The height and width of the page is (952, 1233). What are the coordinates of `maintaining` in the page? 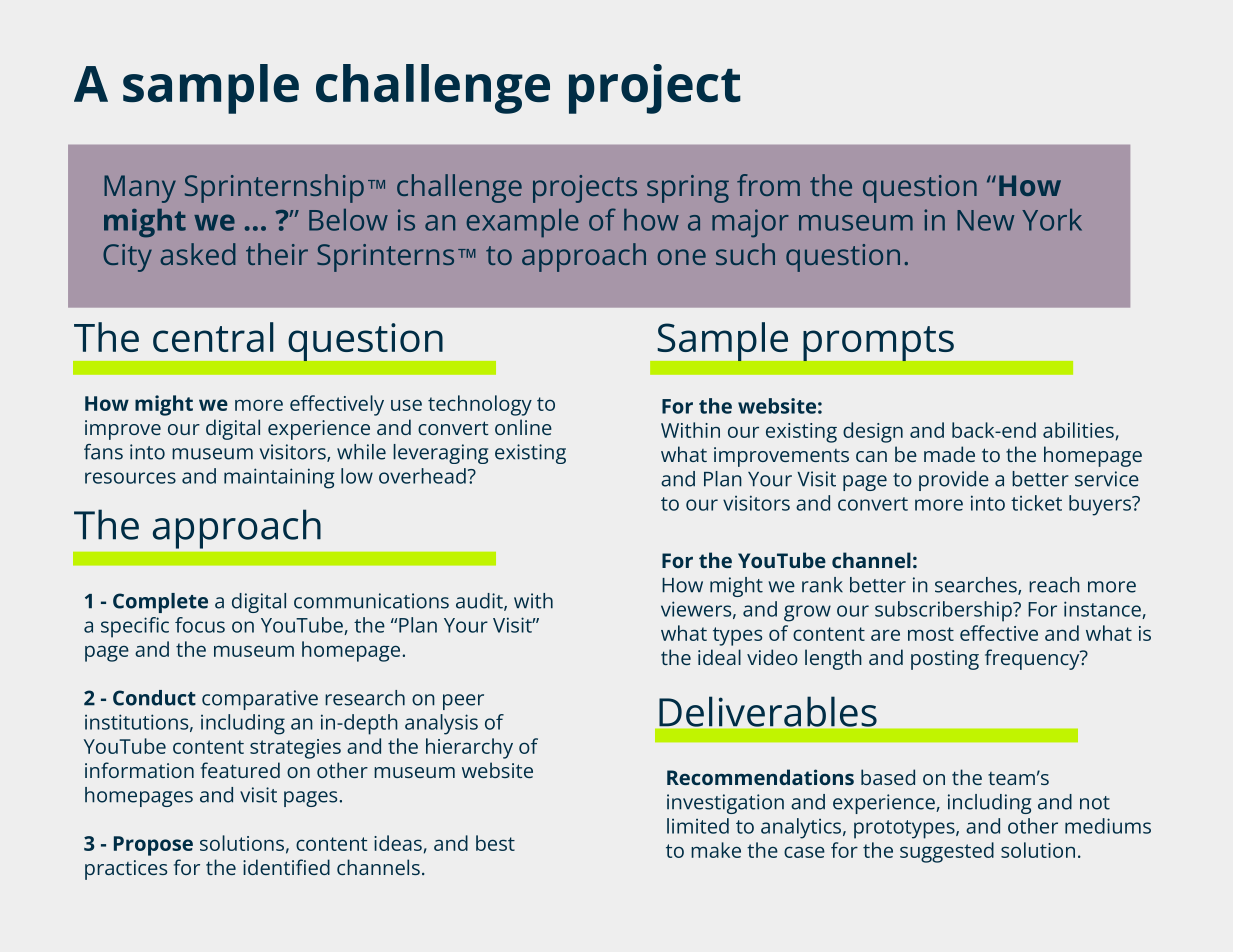 It's located at (279, 478).
